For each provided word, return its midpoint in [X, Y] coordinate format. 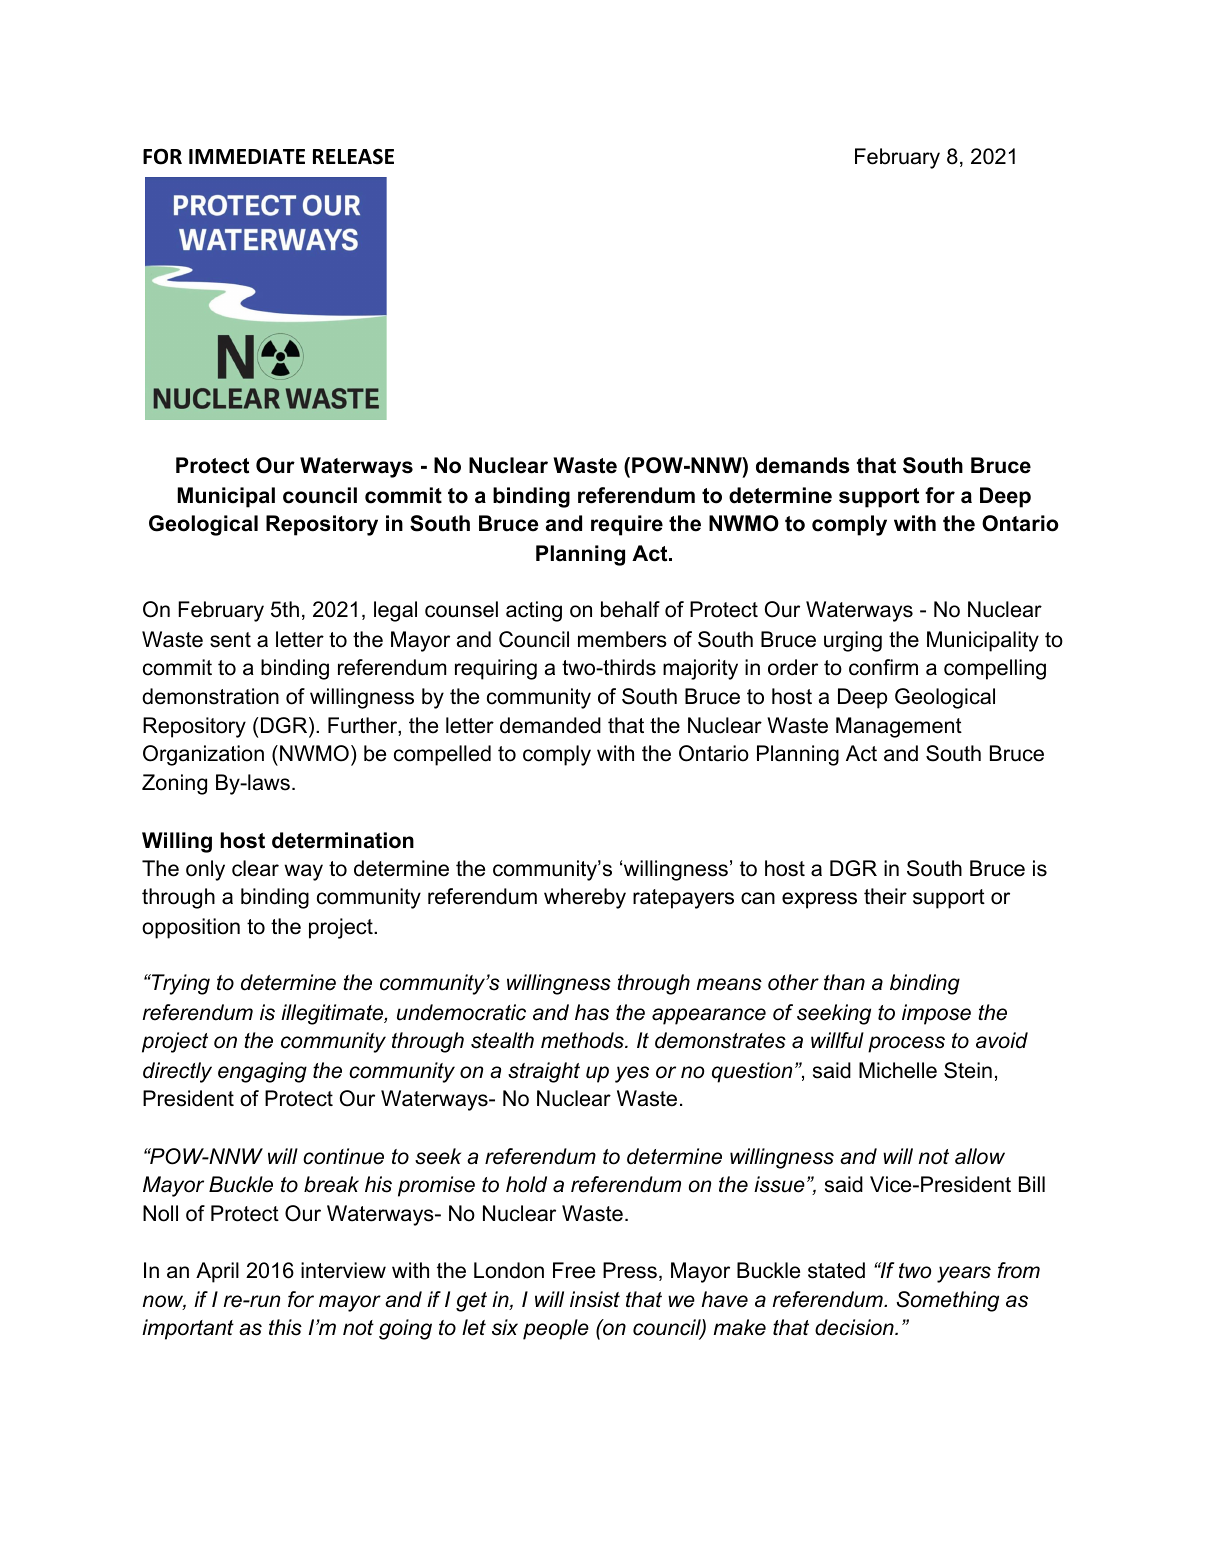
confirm [883, 667]
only [205, 870]
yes [632, 1074]
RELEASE [353, 156]
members [622, 639]
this [285, 1327]
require [627, 525]
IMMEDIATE [247, 156]
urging [853, 641]
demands [803, 465]
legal [395, 611]
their [885, 896]
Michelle [898, 1070]
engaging [262, 1072]
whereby [585, 898]
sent [230, 640]
